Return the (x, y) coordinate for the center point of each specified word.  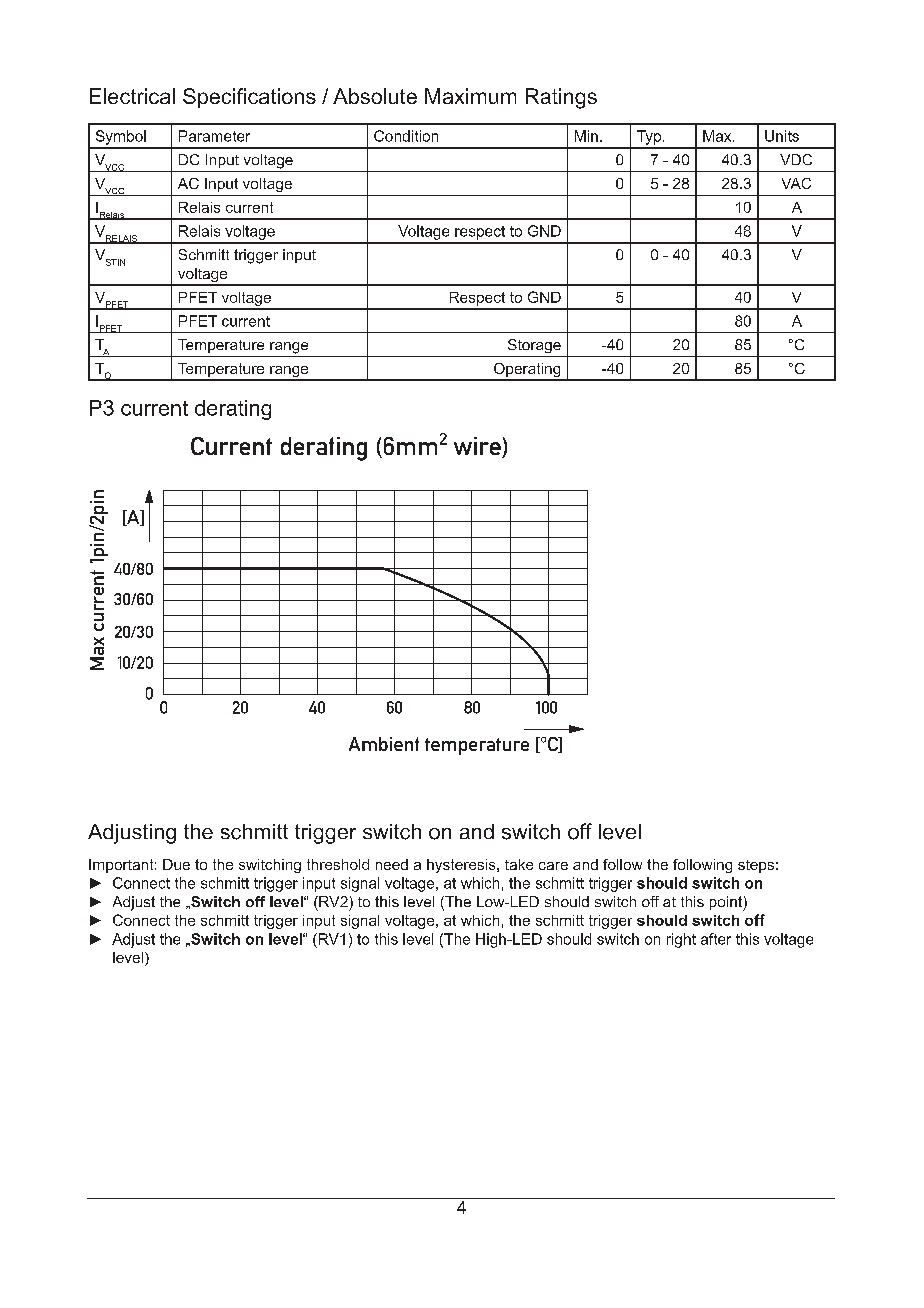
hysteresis (462, 866)
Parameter (214, 136)
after (716, 939)
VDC (796, 159)
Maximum (470, 96)
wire (478, 447)
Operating (527, 371)
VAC (796, 183)
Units (782, 136)
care (553, 866)
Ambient (384, 744)
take (519, 864)
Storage (534, 346)
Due (176, 864)
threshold (338, 864)
